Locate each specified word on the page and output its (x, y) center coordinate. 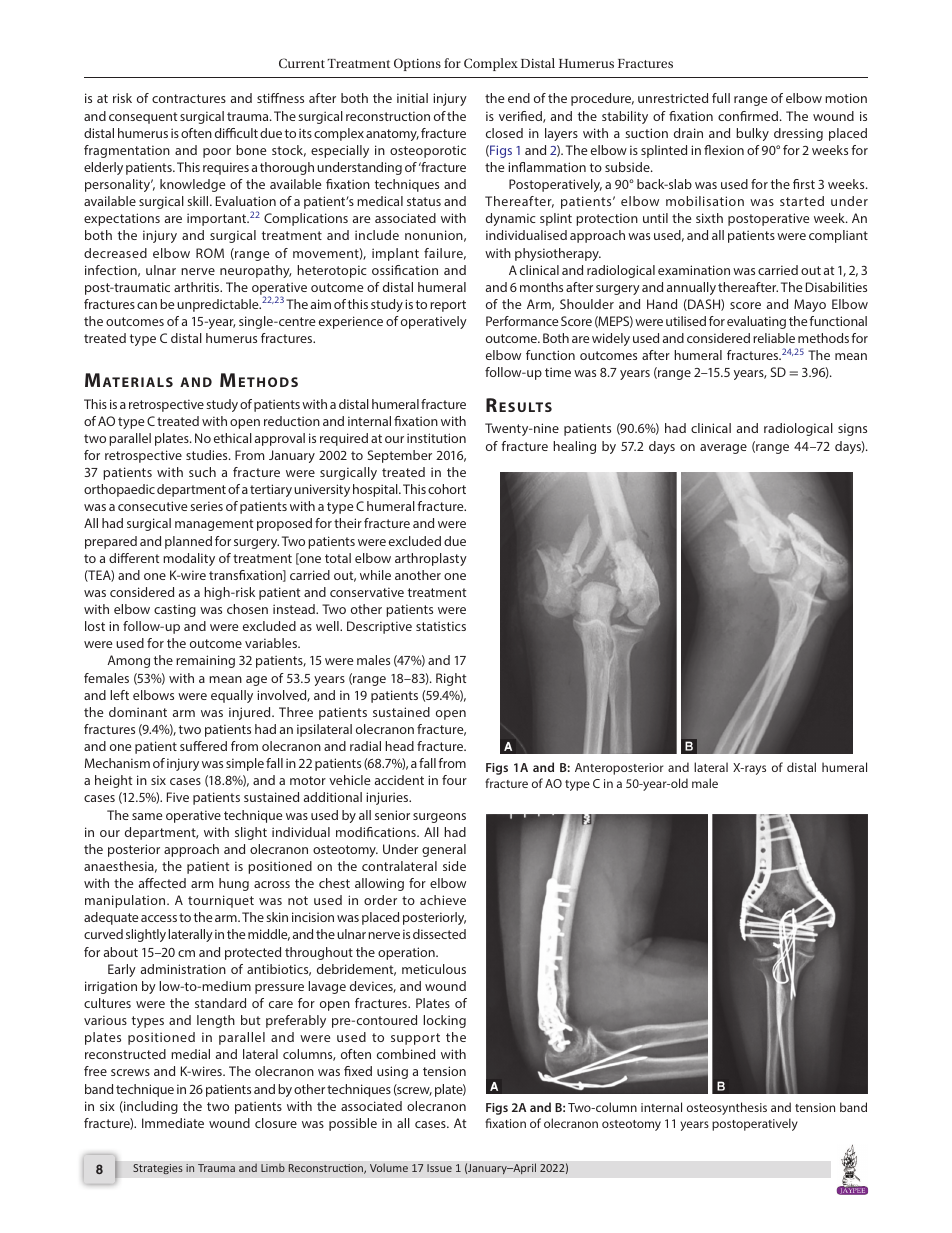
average (723, 449)
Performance (522, 321)
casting (175, 610)
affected (162, 883)
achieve (443, 900)
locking (444, 1021)
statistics (441, 626)
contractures (189, 98)
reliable (774, 338)
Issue (439, 1168)
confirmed (748, 116)
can (147, 305)
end (519, 98)
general (444, 850)
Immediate (173, 1123)
